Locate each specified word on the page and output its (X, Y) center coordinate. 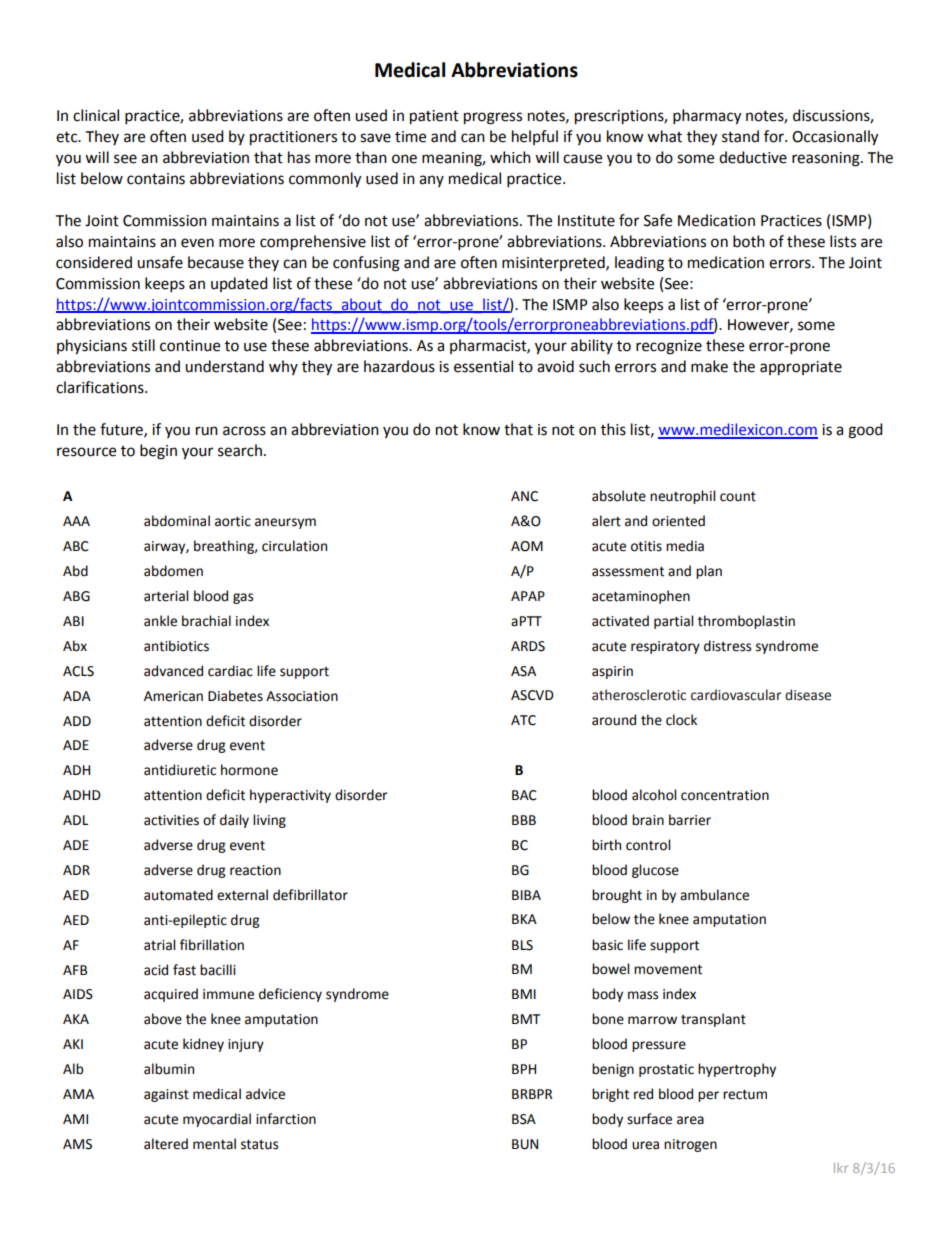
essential (483, 366)
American (173, 696)
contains (156, 179)
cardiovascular (736, 695)
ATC (523, 720)
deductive (753, 157)
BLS (522, 945)
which (510, 157)
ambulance (714, 895)
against (166, 1095)
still (143, 345)
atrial (159, 945)
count (738, 497)
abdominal (177, 521)
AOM (527, 546)
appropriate (801, 368)
